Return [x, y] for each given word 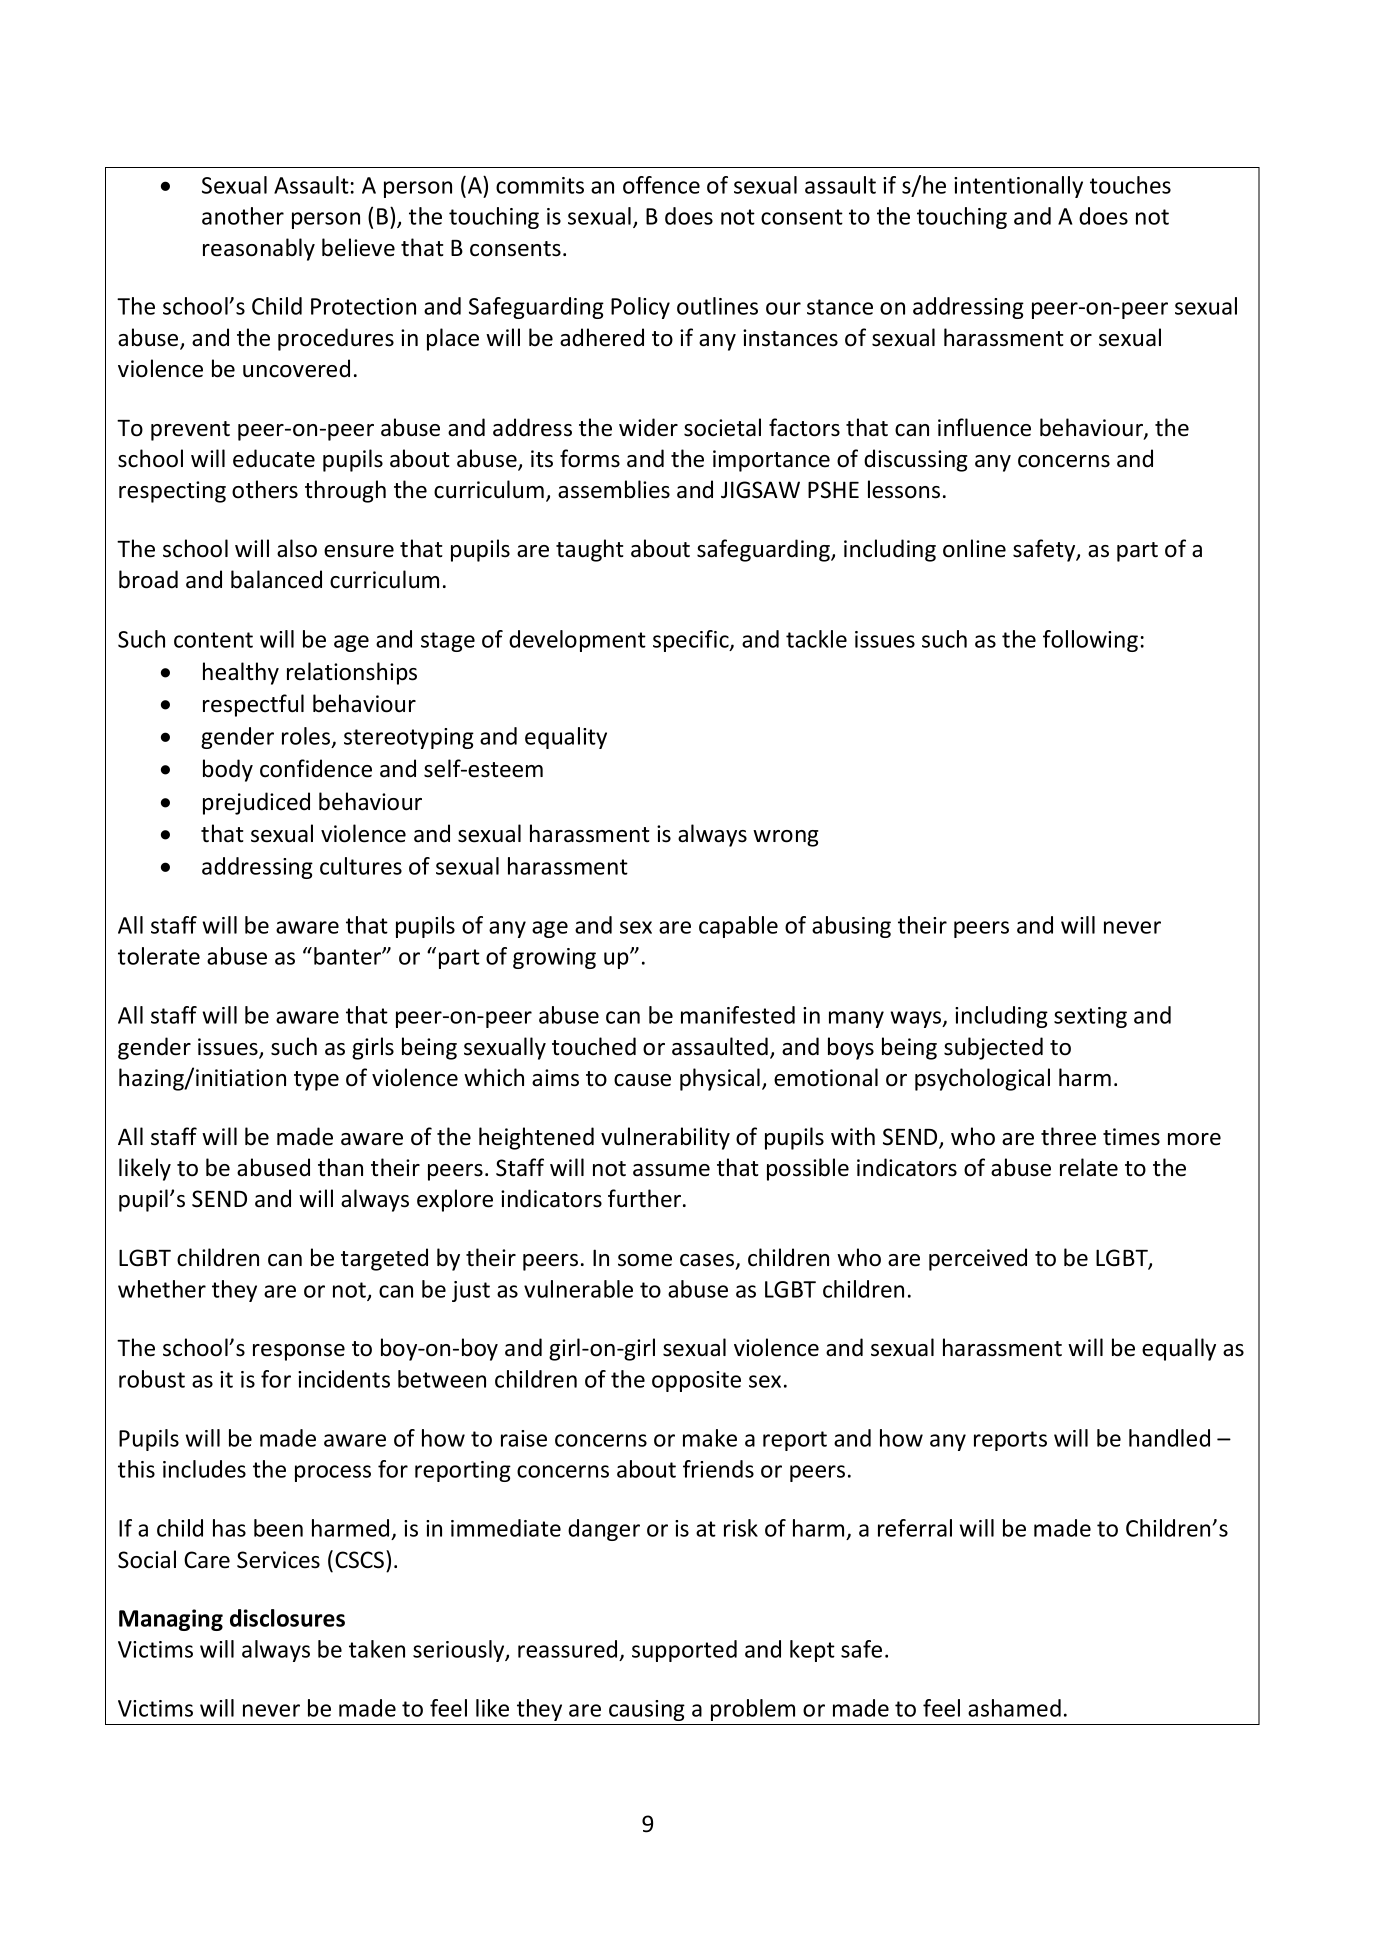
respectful [253, 705]
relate [1089, 1167]
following [1090, 641]
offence [661, 185]
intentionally [1018, 187]
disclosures [287, 1618]
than [340, 1167]
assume [671, 1170]
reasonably [259, 249]
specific [692, 641]
